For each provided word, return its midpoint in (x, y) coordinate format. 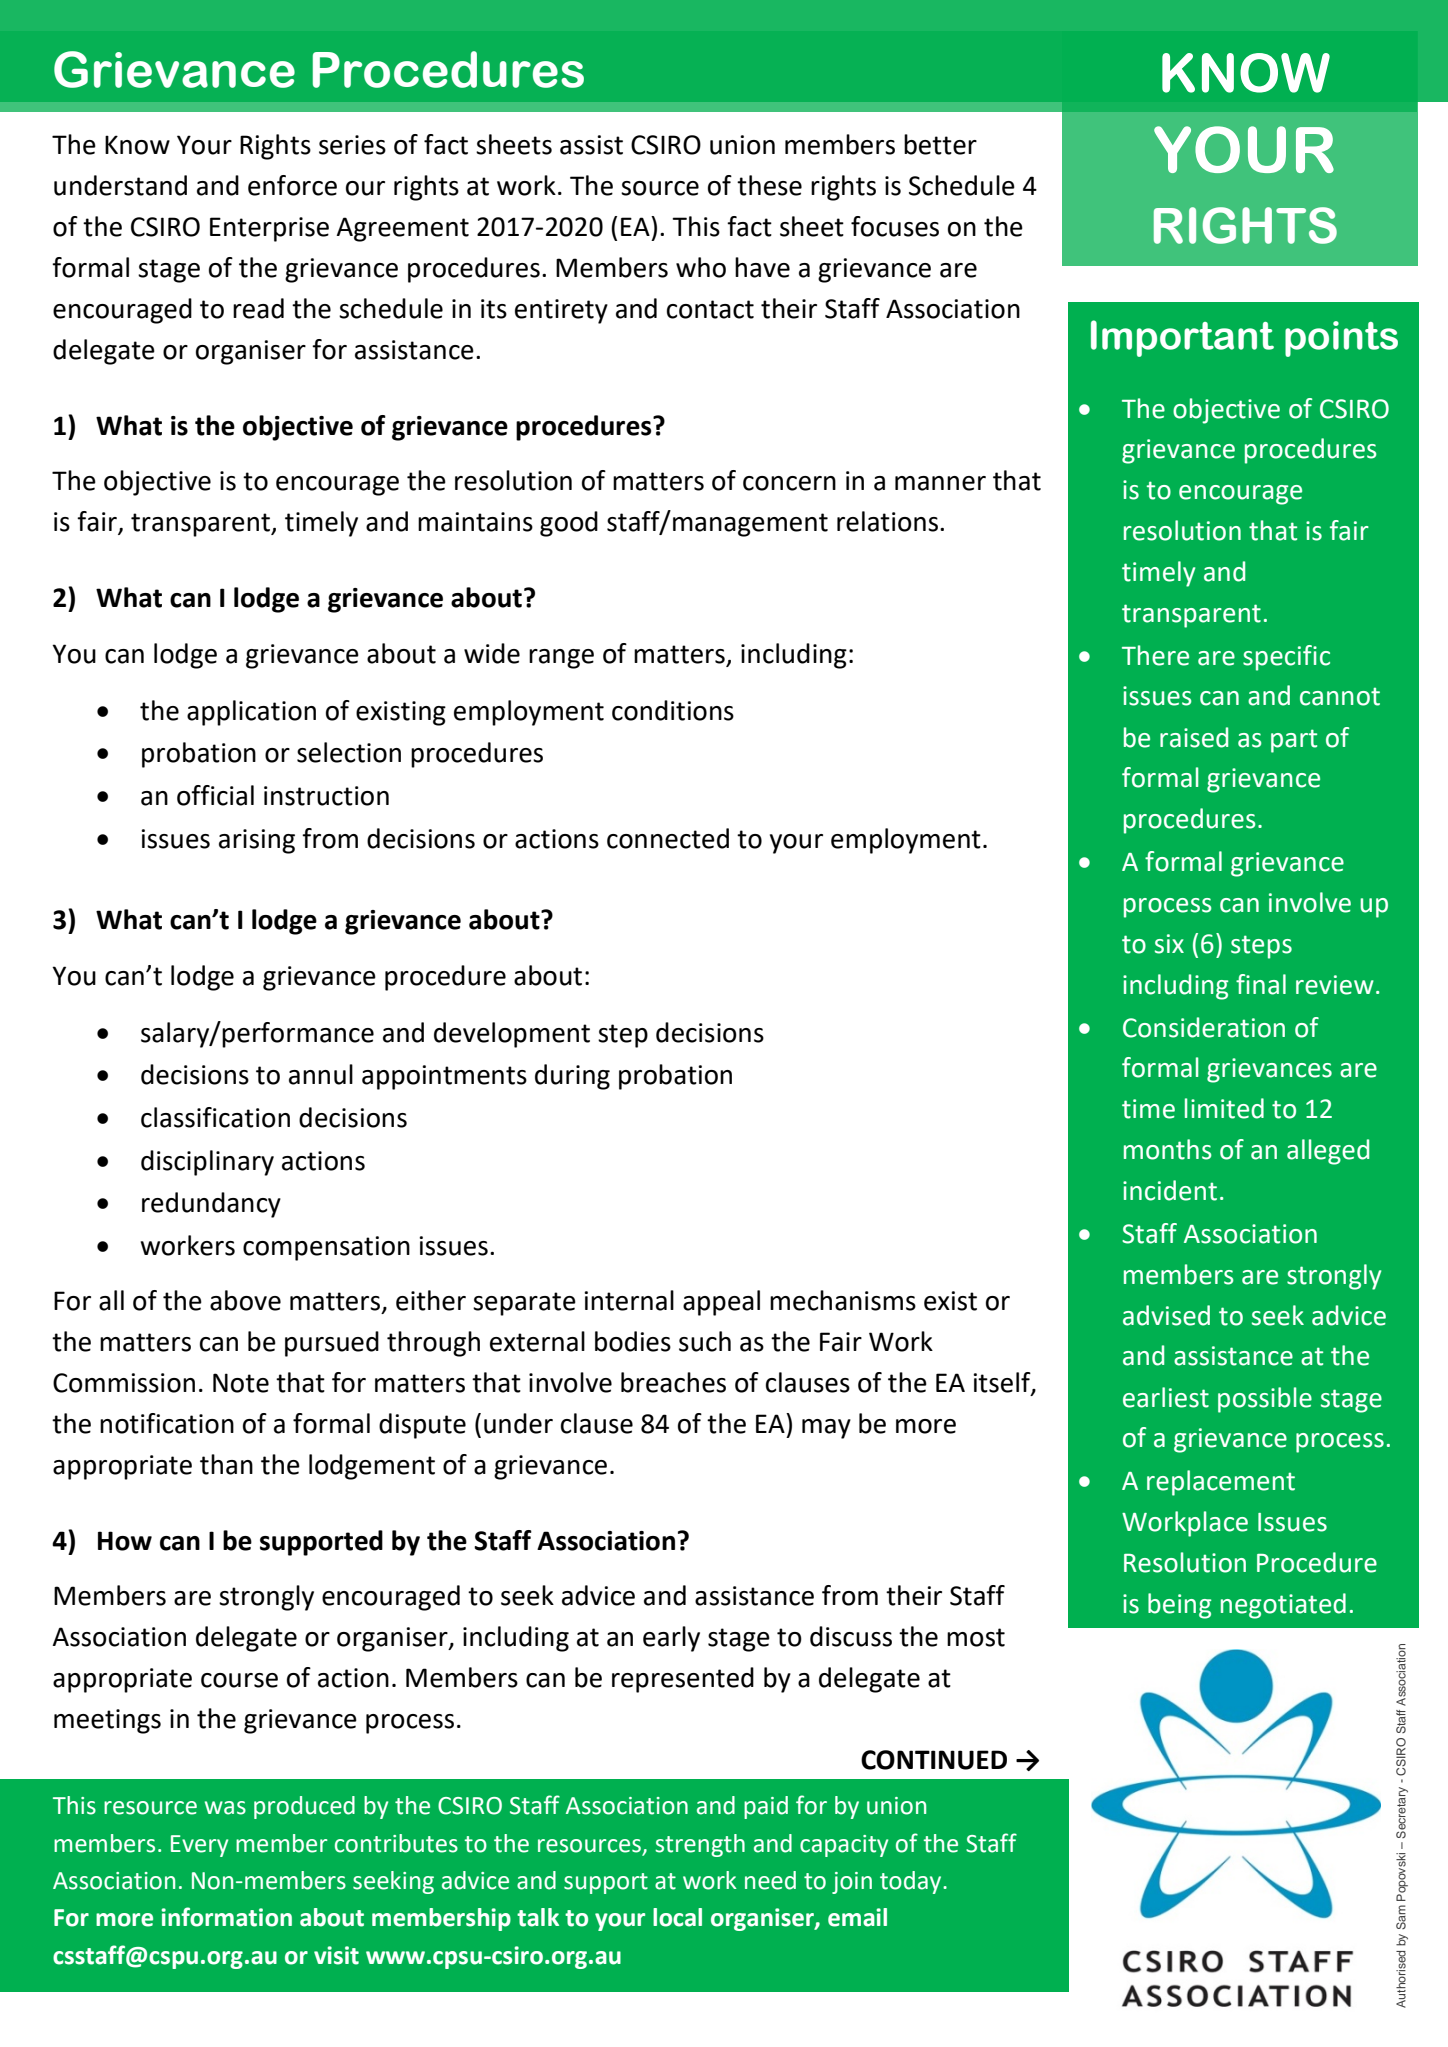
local (677, 1917)
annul (321, 1074)
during (572, 1077)
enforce (292, 185)
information (226, 1917)
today (912, 1882)
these (769, 185)
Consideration (1204, 1027)
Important (1182, 338)
